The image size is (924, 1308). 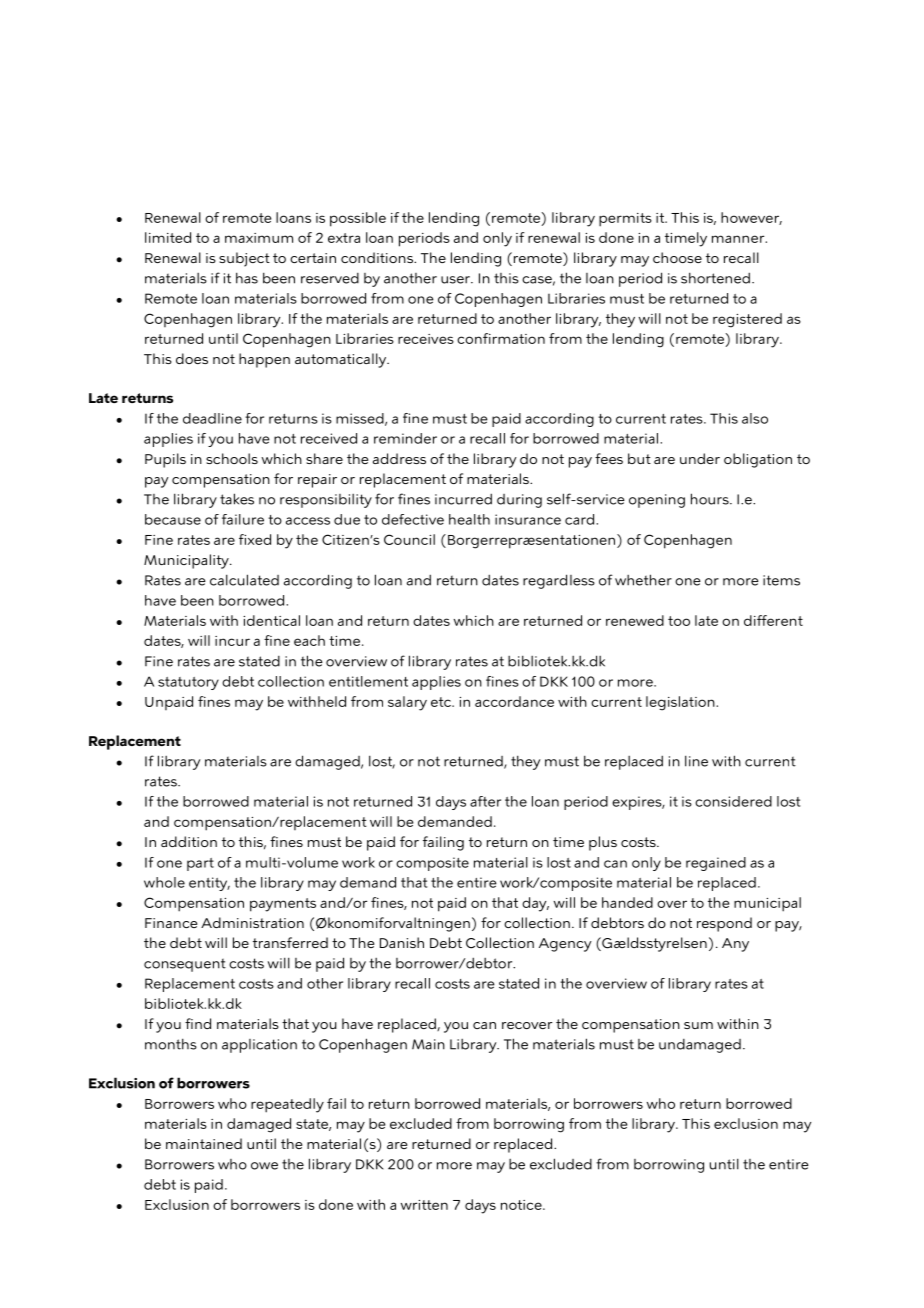 I want to click on sum, so click(x=698, y=1025).
